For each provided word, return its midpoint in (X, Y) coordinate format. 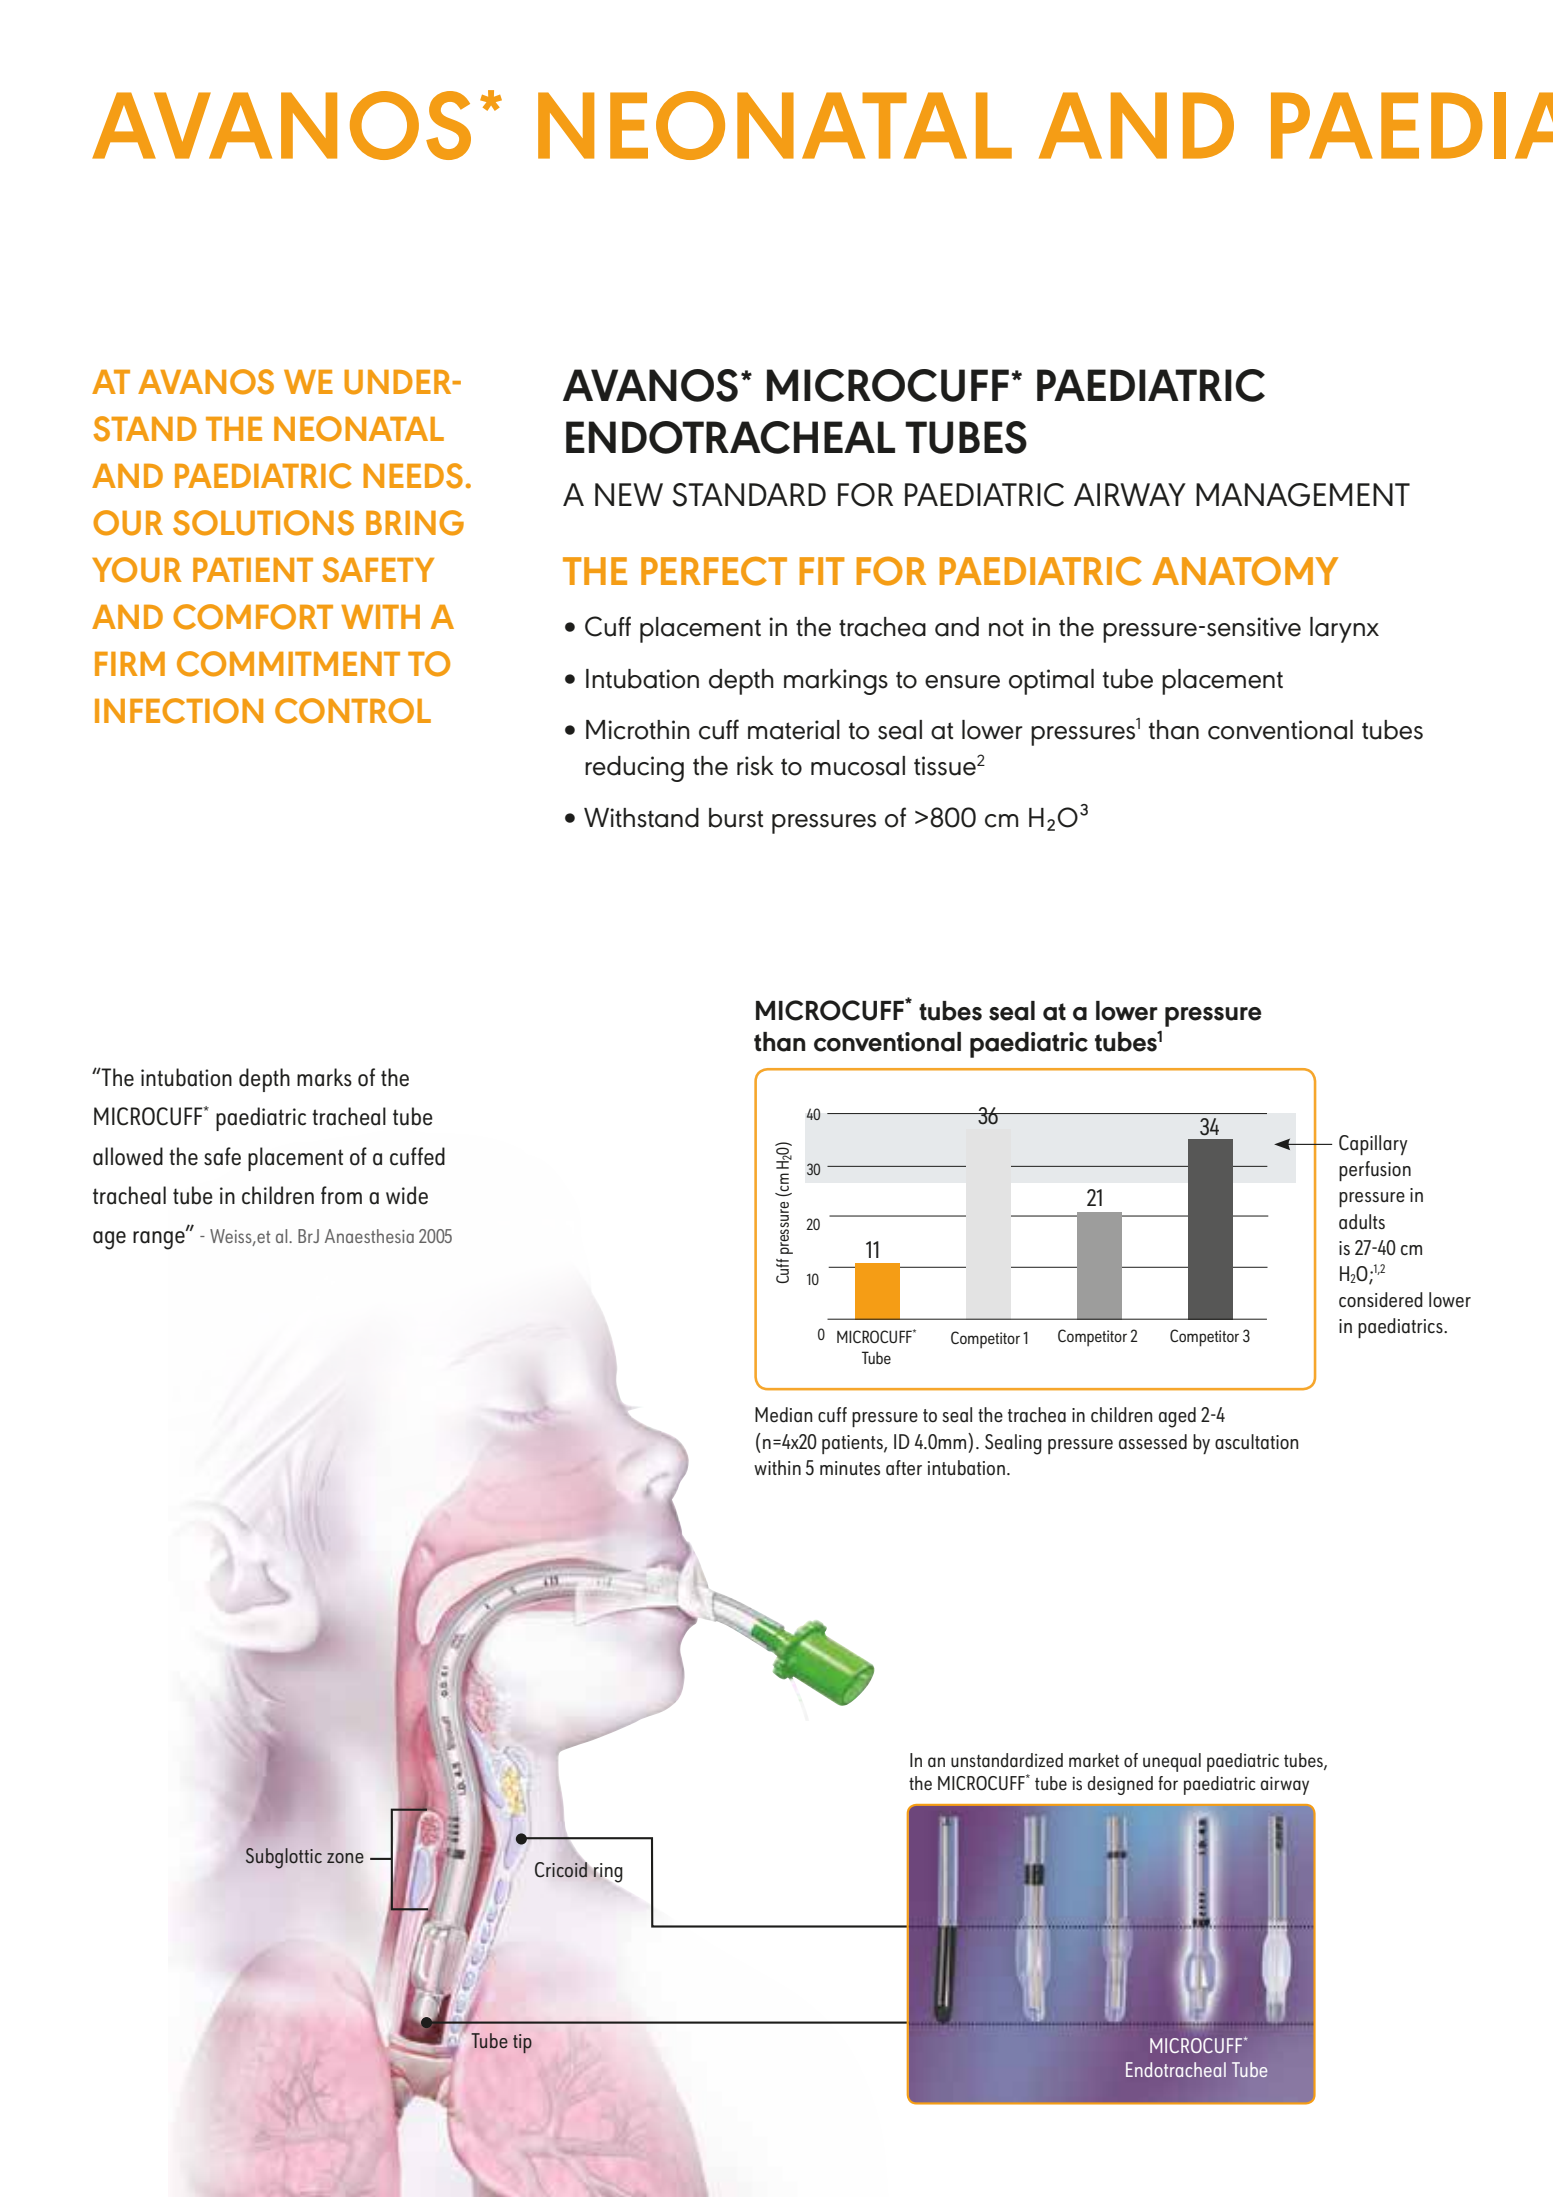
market (1094, 1760)
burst (736, 818)
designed (1120, 1785)
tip (522, 2043)
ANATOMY (1245, 571)
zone (345, 1858)
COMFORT (253, 617)
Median (784, 1415)
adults (1362, 1221)
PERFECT (714, 571)
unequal (1172, 1762)
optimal (1051, 682)
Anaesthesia (369, 1236)
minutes (850, 1468)
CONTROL (353, 711)
